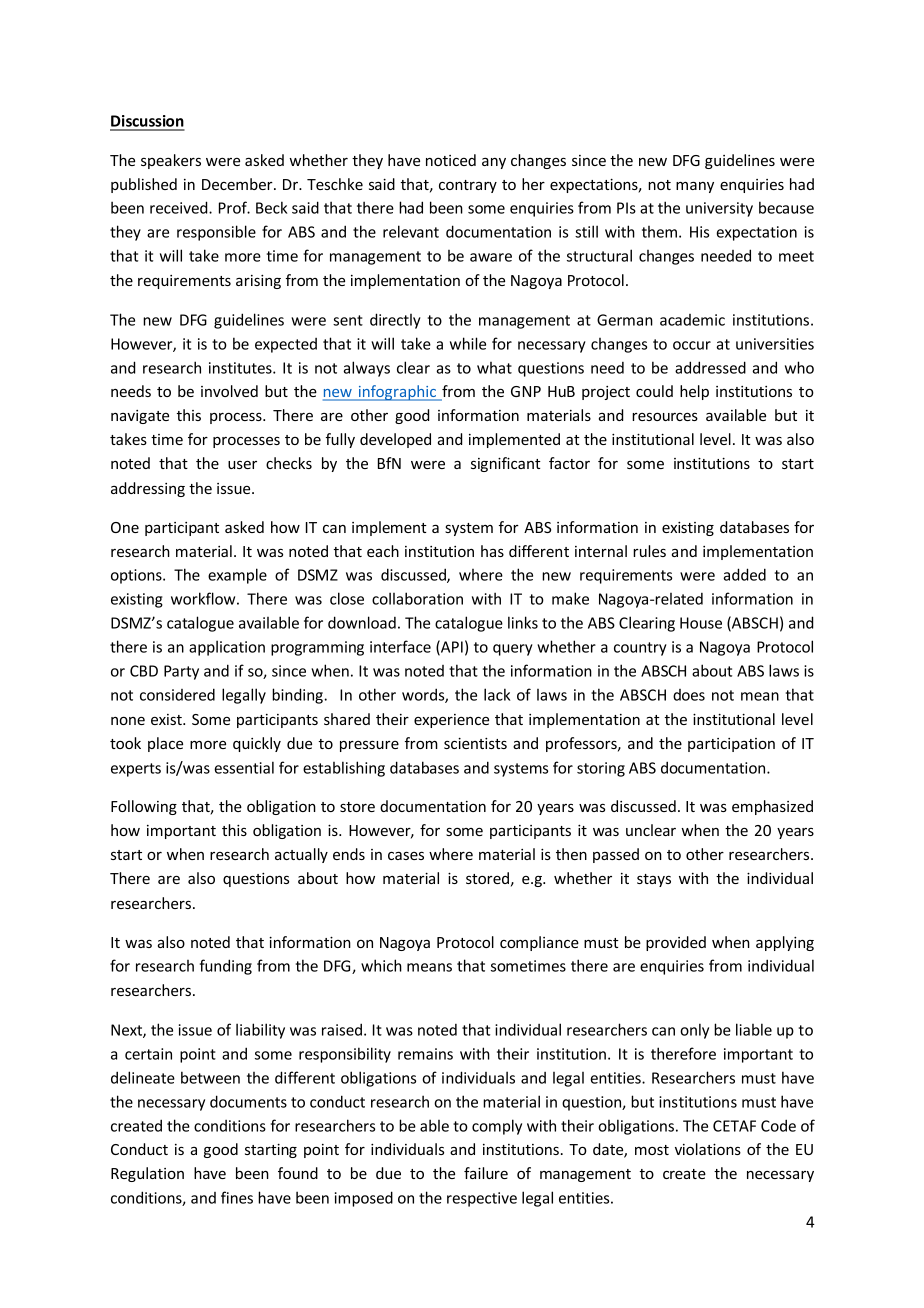 This document has width=924, height=1308. I want to click on addressed, so click(710, 367).
